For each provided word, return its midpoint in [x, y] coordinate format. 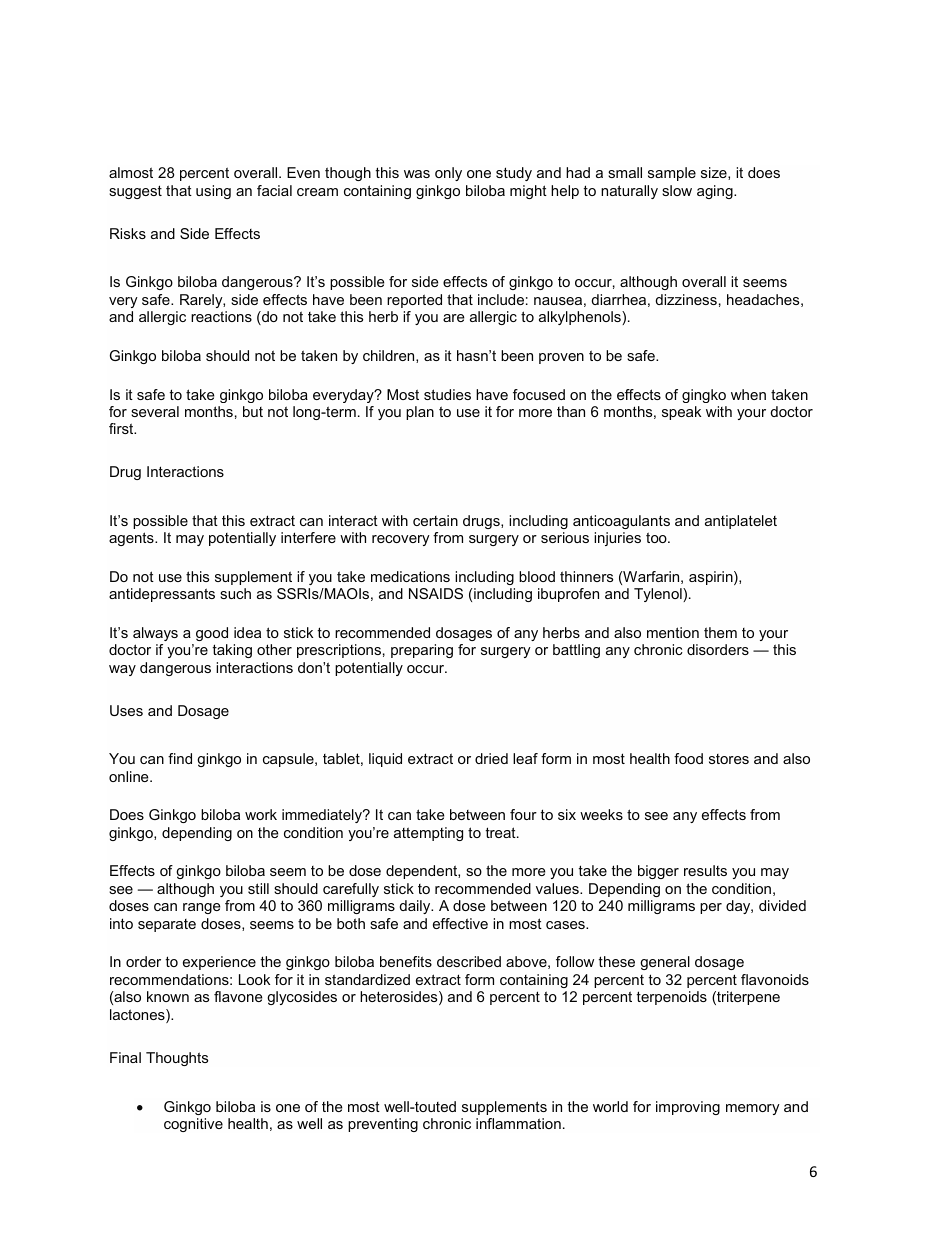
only [448, 174]
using [213, 192]
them [720, 632]
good [212, 634]
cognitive [193, 1125]
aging [716, 192]
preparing [422, 651]
